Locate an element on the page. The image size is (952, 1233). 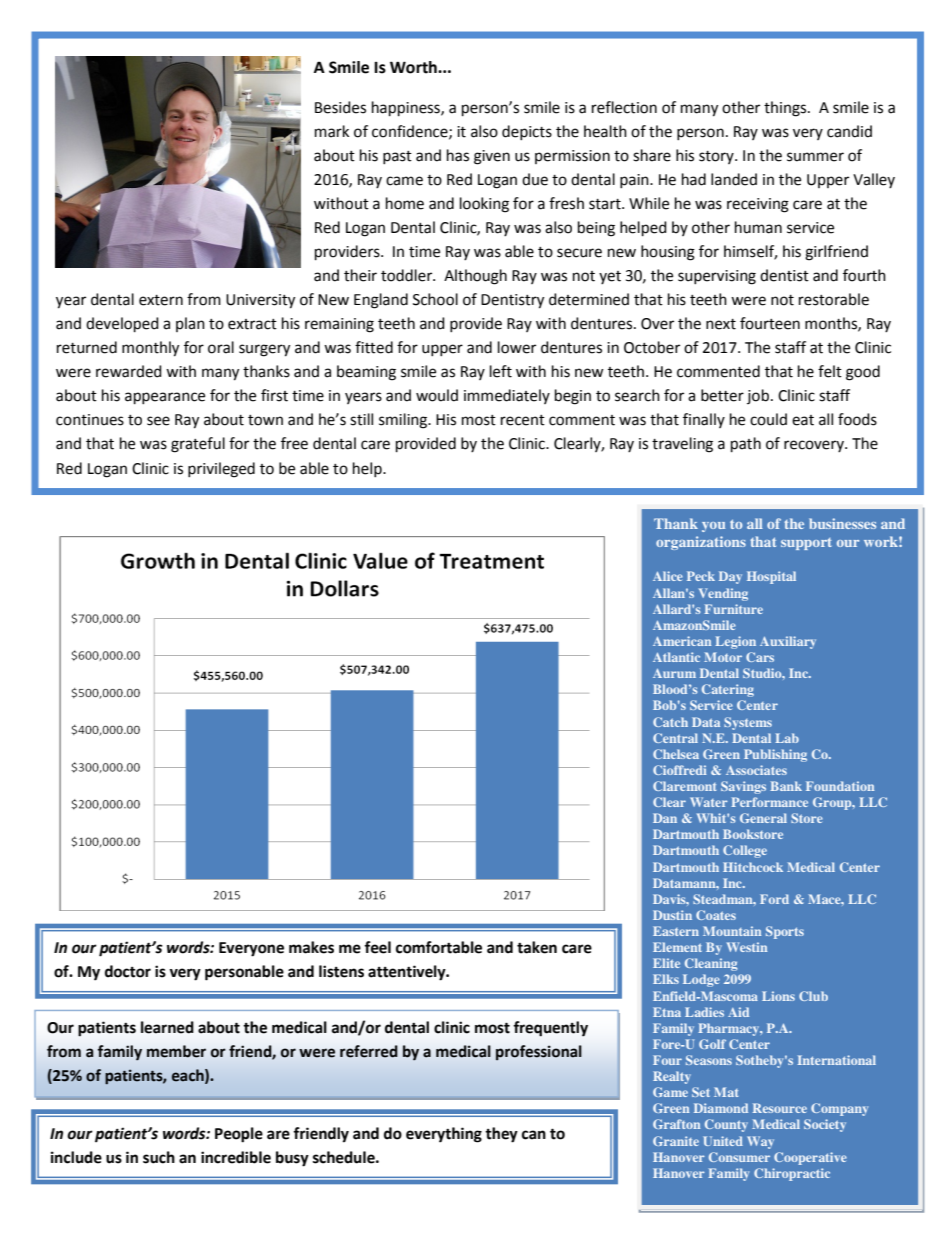
Performance is located at coordinates (769, 802).
